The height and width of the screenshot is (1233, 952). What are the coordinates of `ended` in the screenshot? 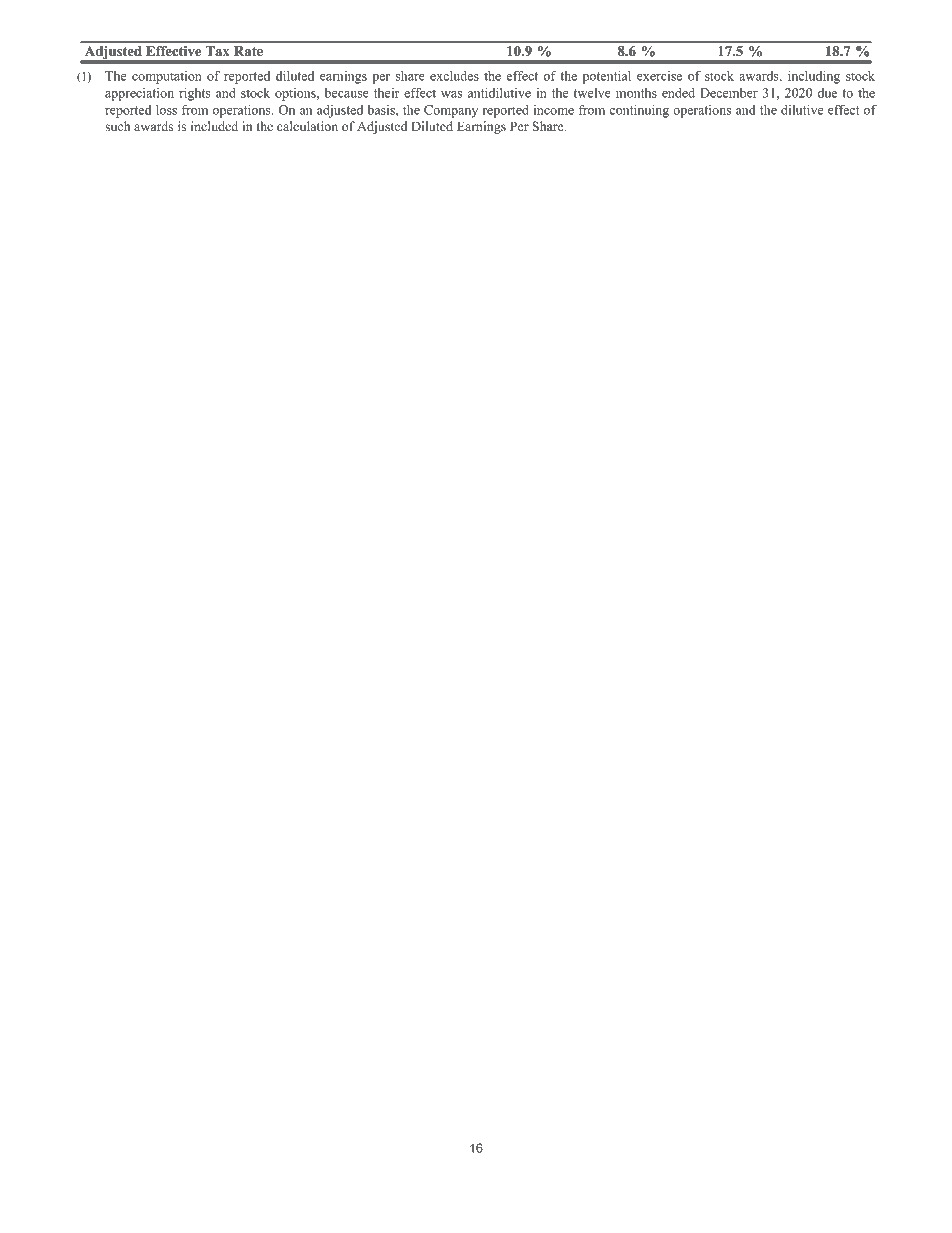 It's located at (678, 93).
